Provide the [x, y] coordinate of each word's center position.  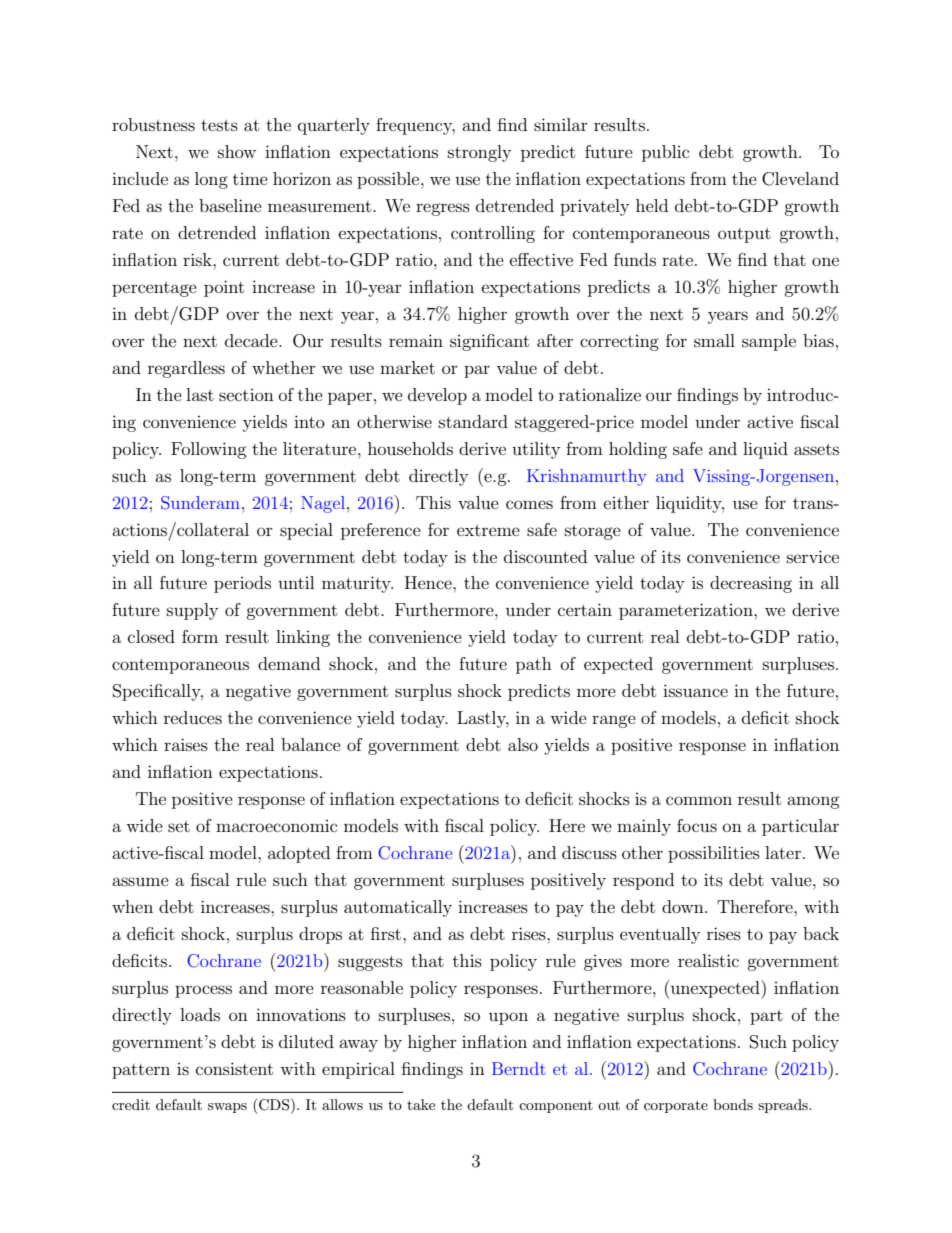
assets [816, 449]
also [523, 744]
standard [473, 421]
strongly [479, 153]
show [237, 151]
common [699, 800]
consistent [234, 1068]
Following [209, 450]
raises [186, 744]
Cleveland [800, 179]
